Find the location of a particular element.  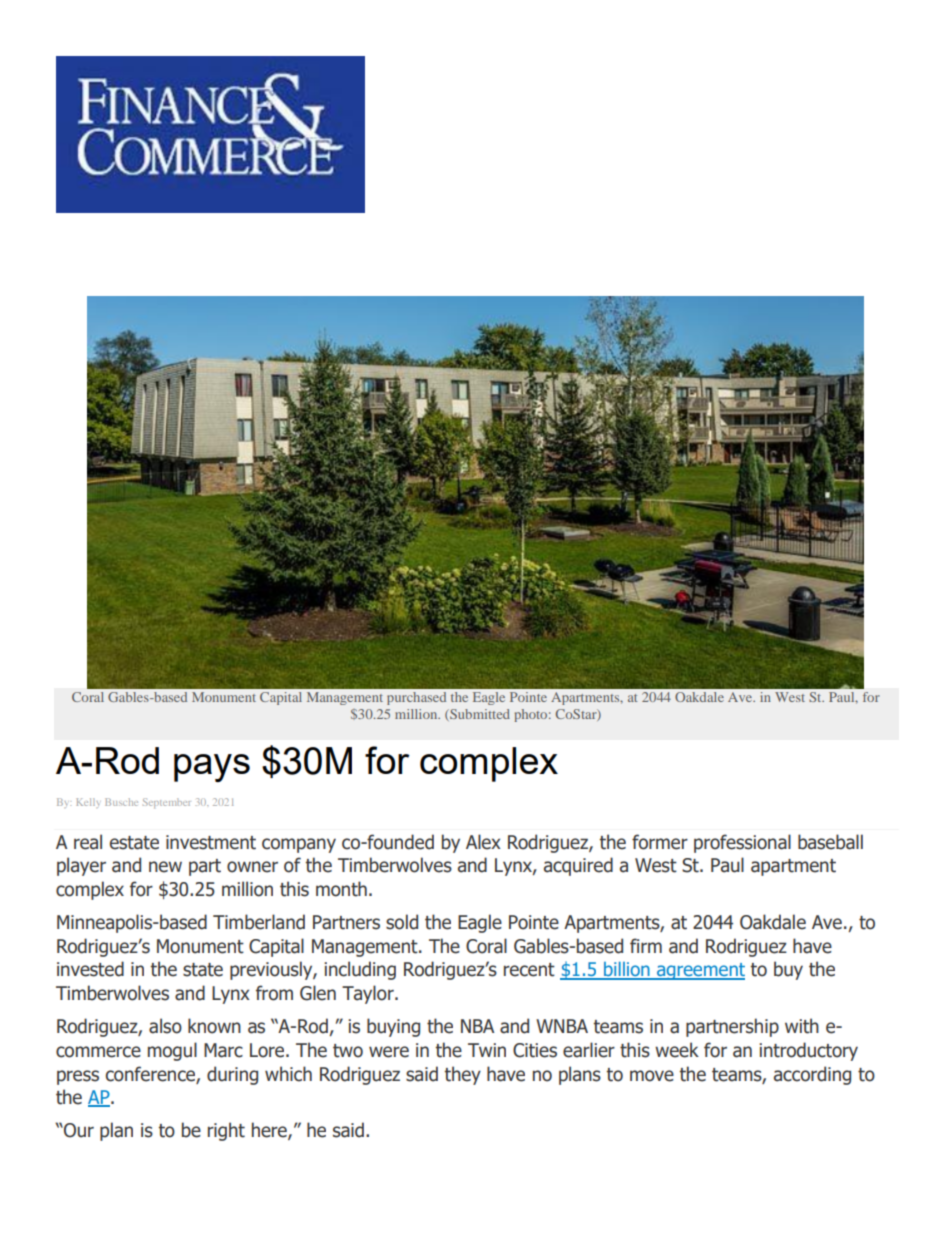

professional is located at coordinates (742, 843).
